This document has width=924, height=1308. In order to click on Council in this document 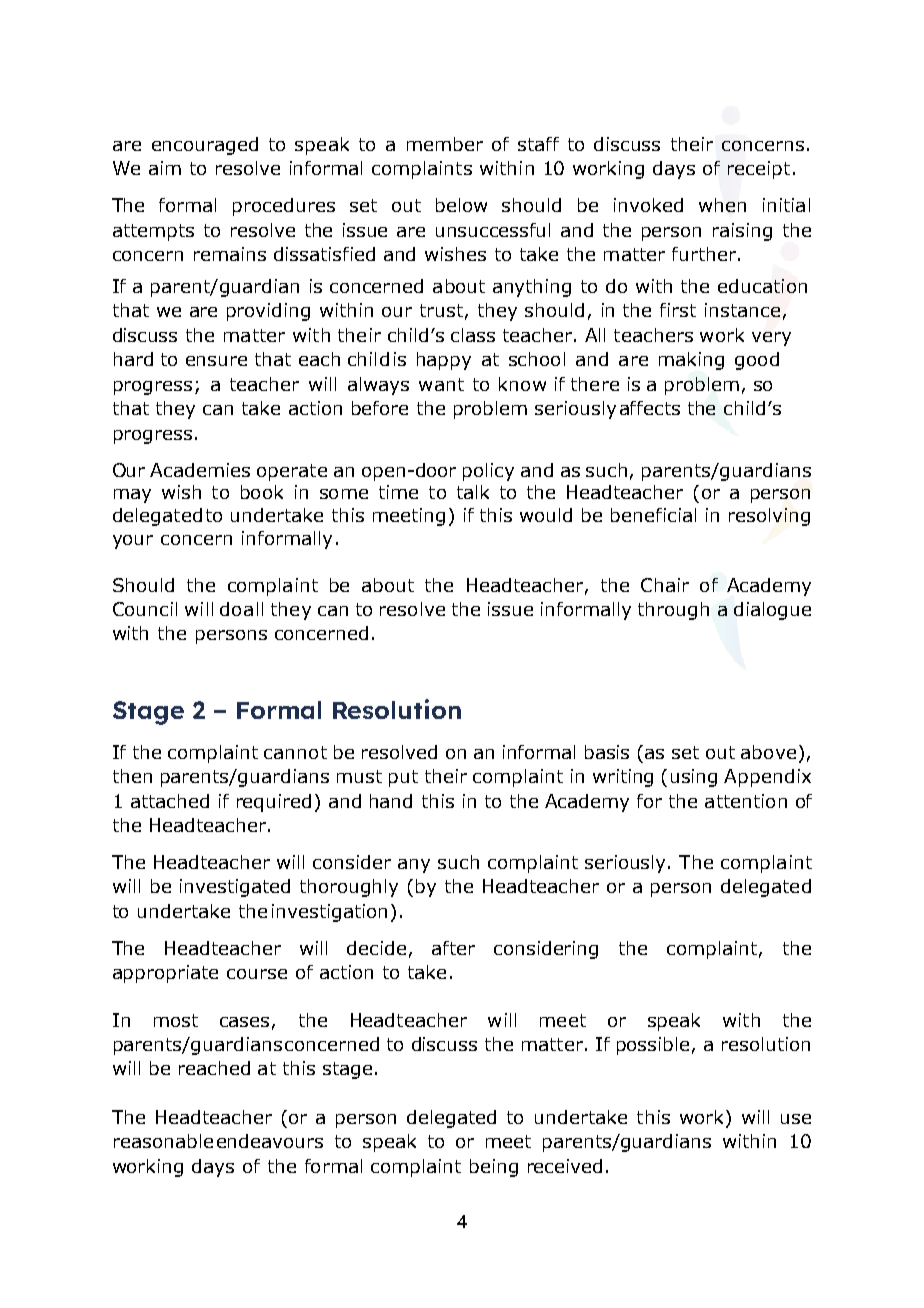, I will do `click(145, 609)`.
